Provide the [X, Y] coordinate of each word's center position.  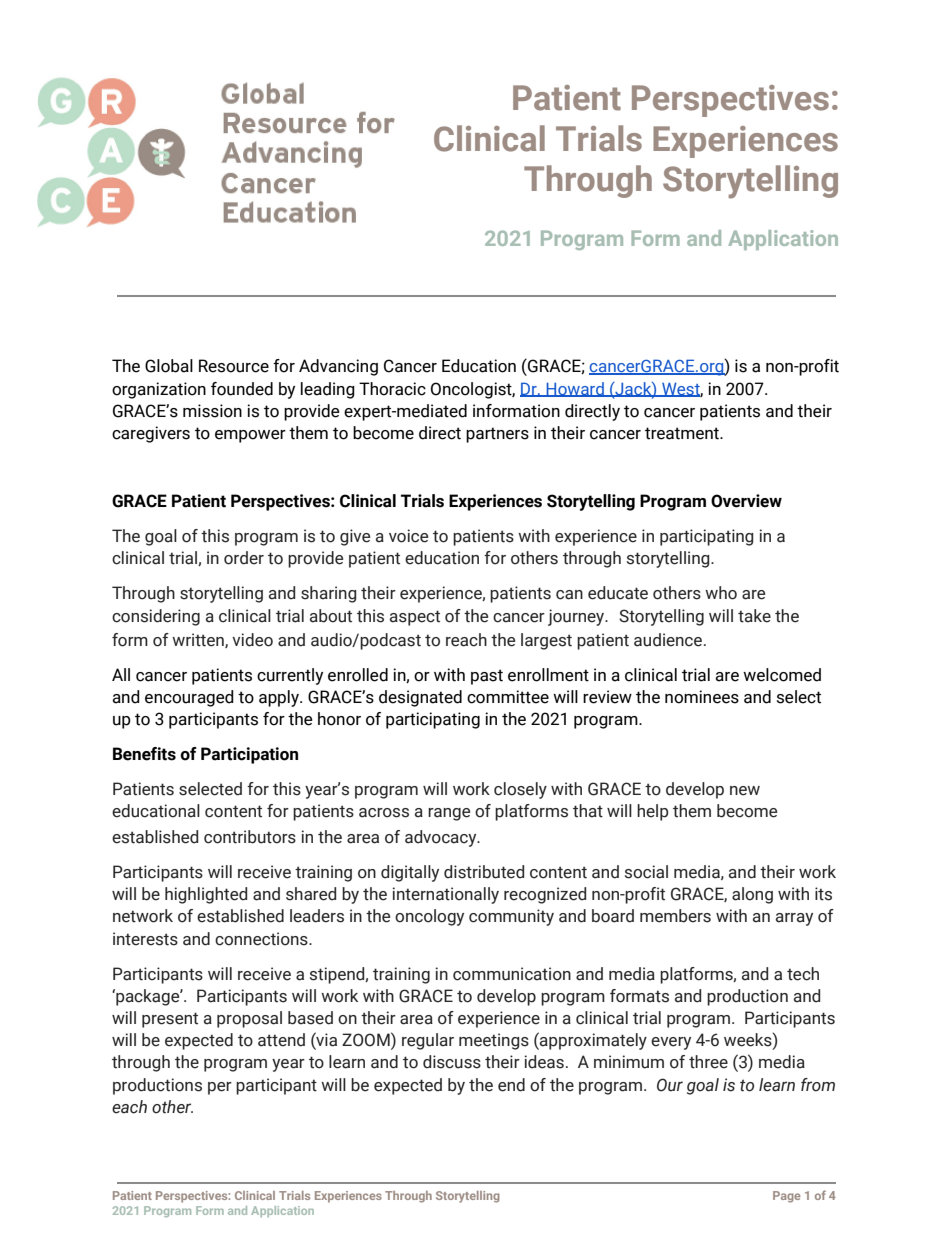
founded [242, 389]
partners [497, 435]
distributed [484, 872]
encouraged [189, 698]
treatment [683, 433]
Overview [746, 501]
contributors [250, 837]
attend [281, 1040]
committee [508, 697]
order [244, 558]
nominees [702, 697]
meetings [494, 1041]
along [752, 895]
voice [408, 536]
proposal [249, 1019]
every [671, 1043]
